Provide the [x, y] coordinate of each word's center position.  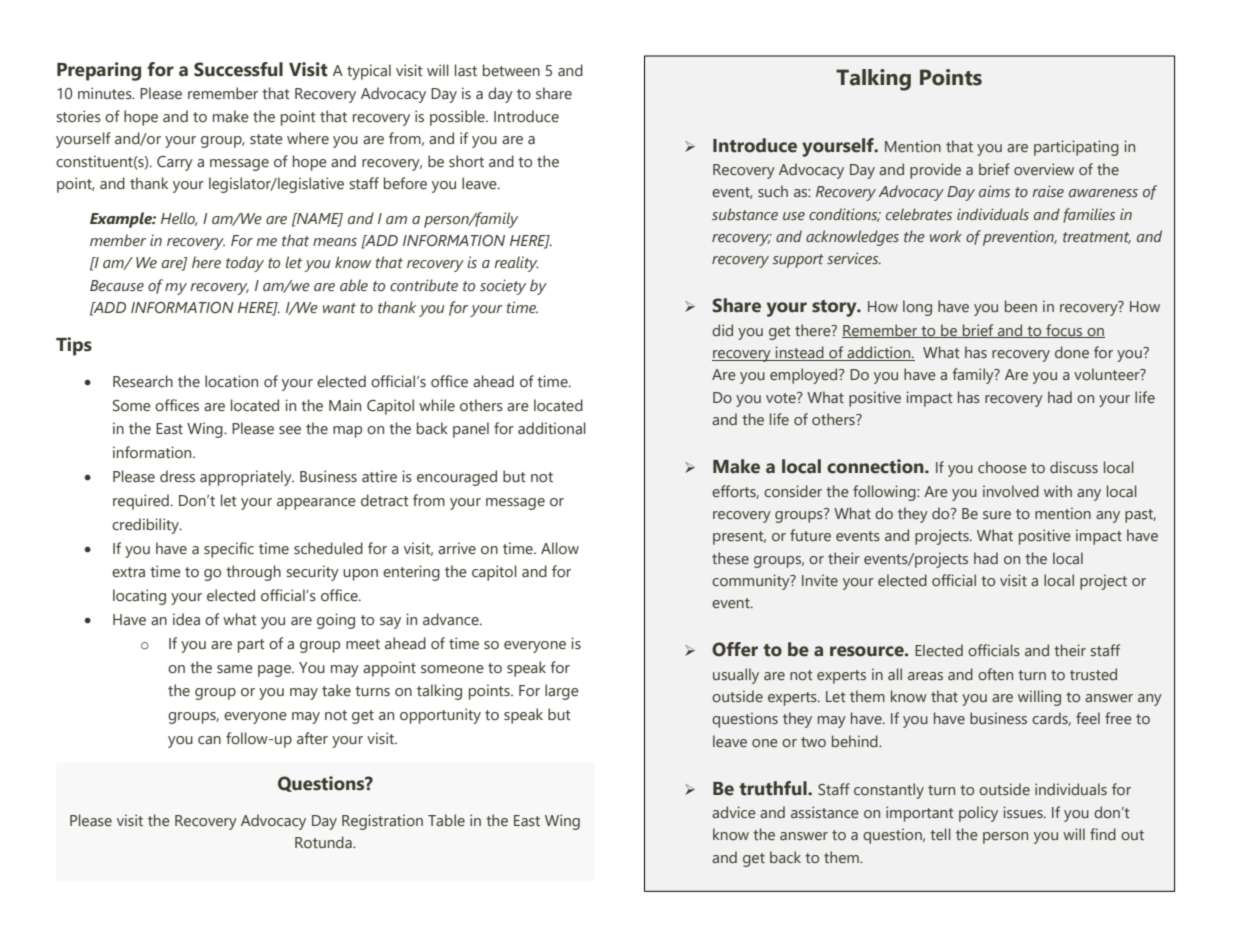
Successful [238, 69]
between [511, 70]
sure [997, 515]
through [253, 573]
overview [1044, 169]
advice [734, 812]
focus [1064, 331]
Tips [74, 346]
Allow [560, 548]
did [722, 330]
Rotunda [324, 842]
